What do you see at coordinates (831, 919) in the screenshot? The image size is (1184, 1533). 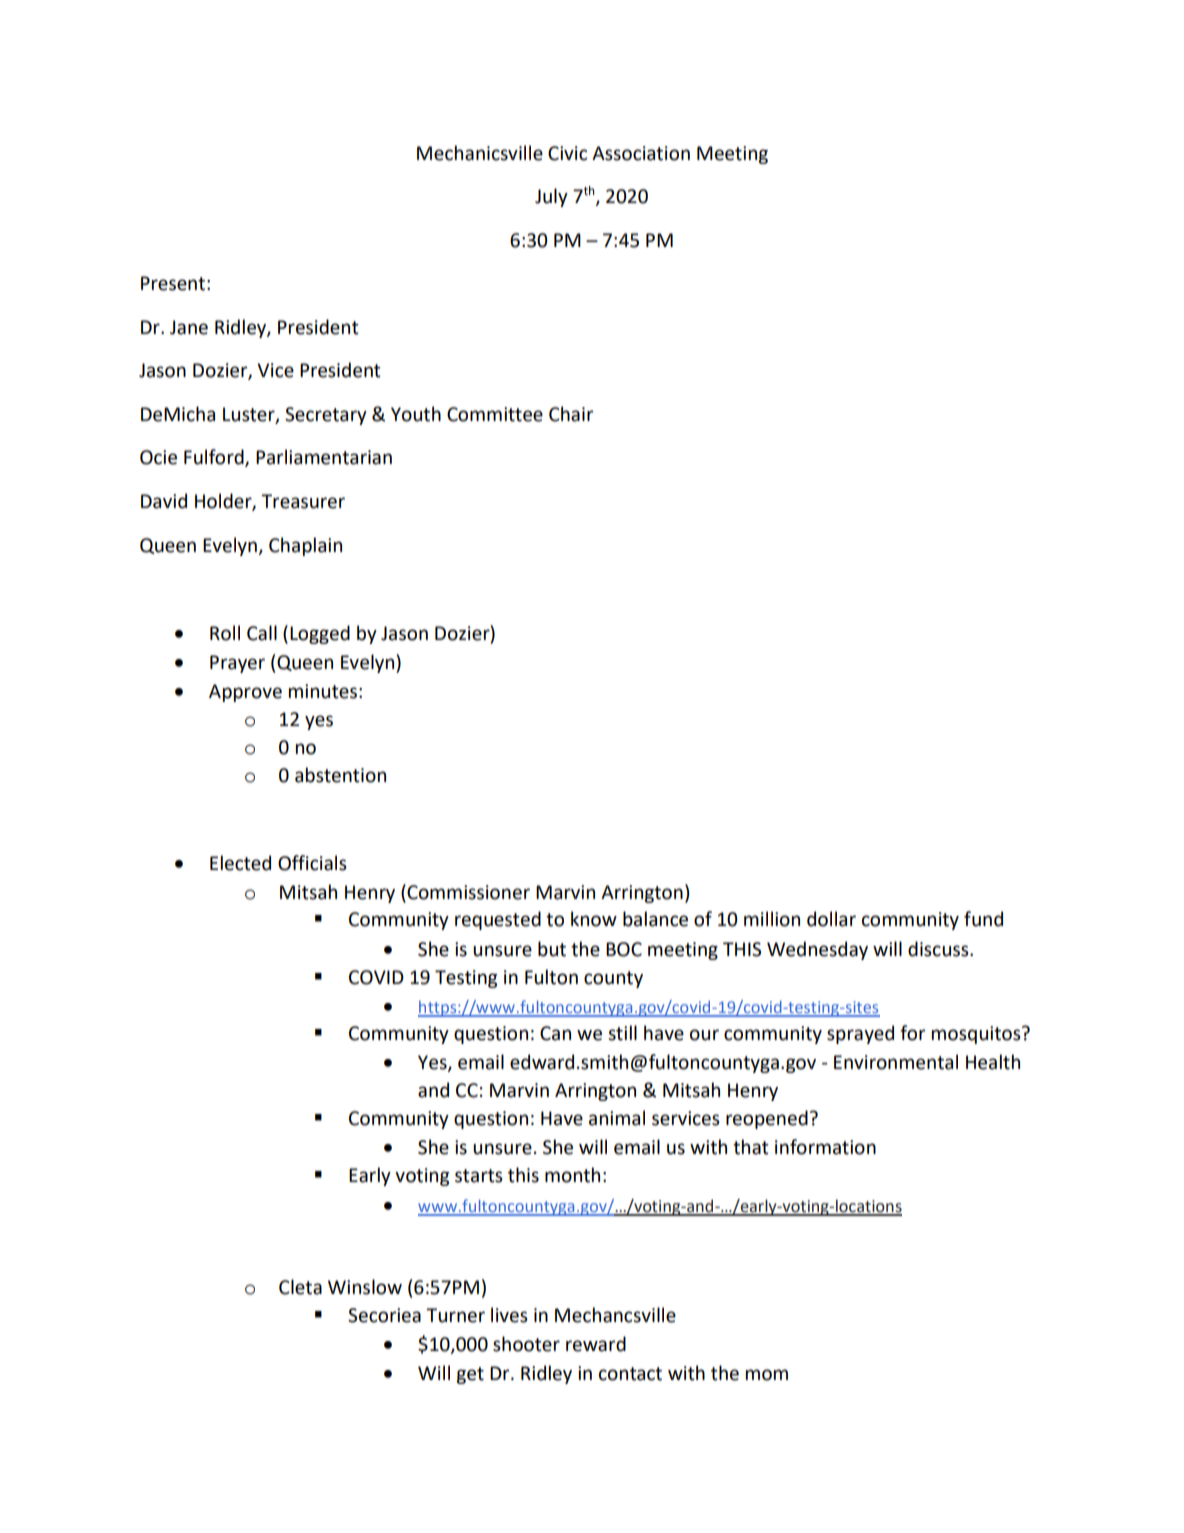 I see `dollar` at bounding box center [831, 919].
